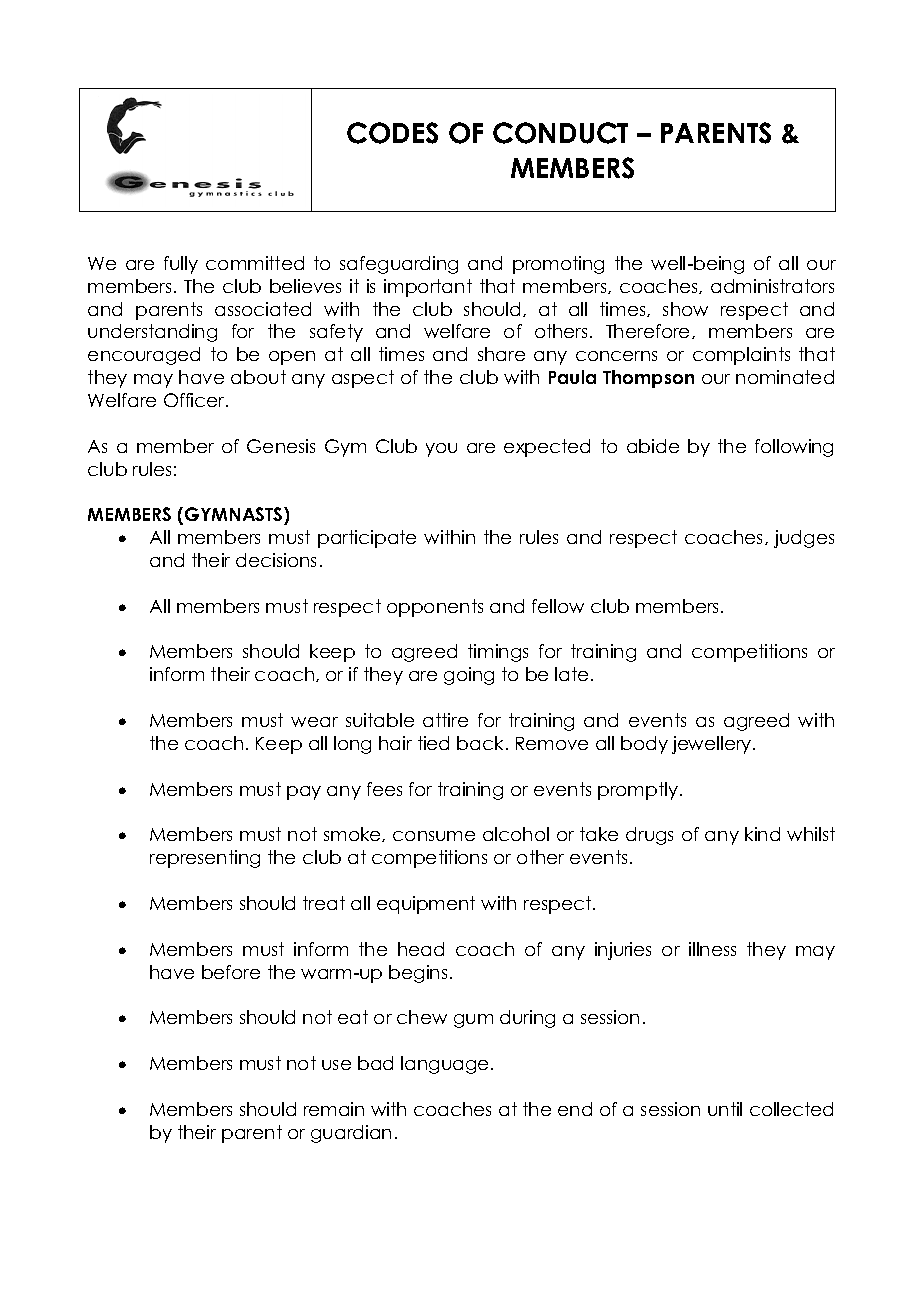 This screenshot has width=924, height=1308. Describe the element at coordinates (501, 354) in the screenshot. I see `share` at that location.
